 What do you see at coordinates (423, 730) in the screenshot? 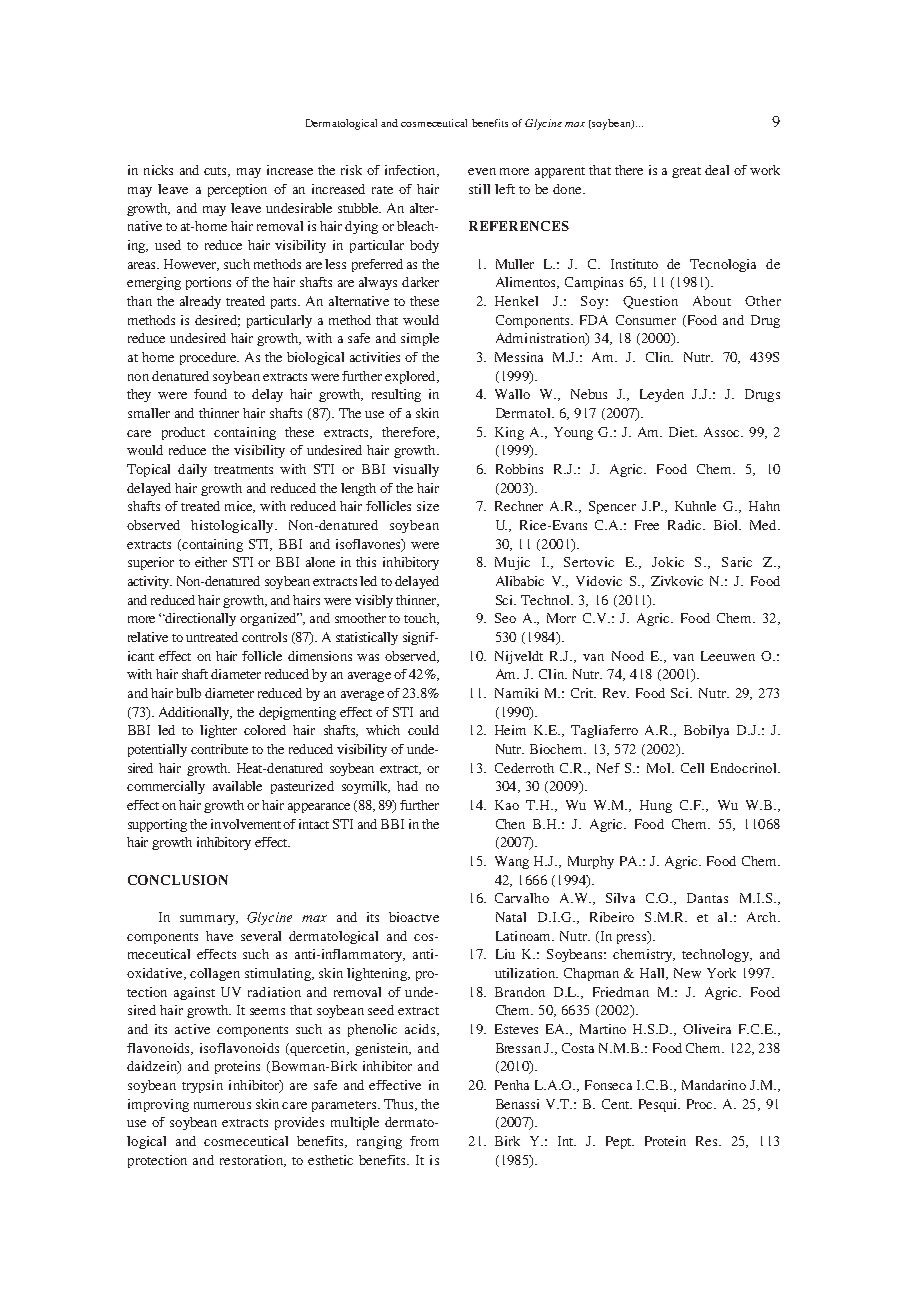
I see `could` at bounding box center [423, 730].
